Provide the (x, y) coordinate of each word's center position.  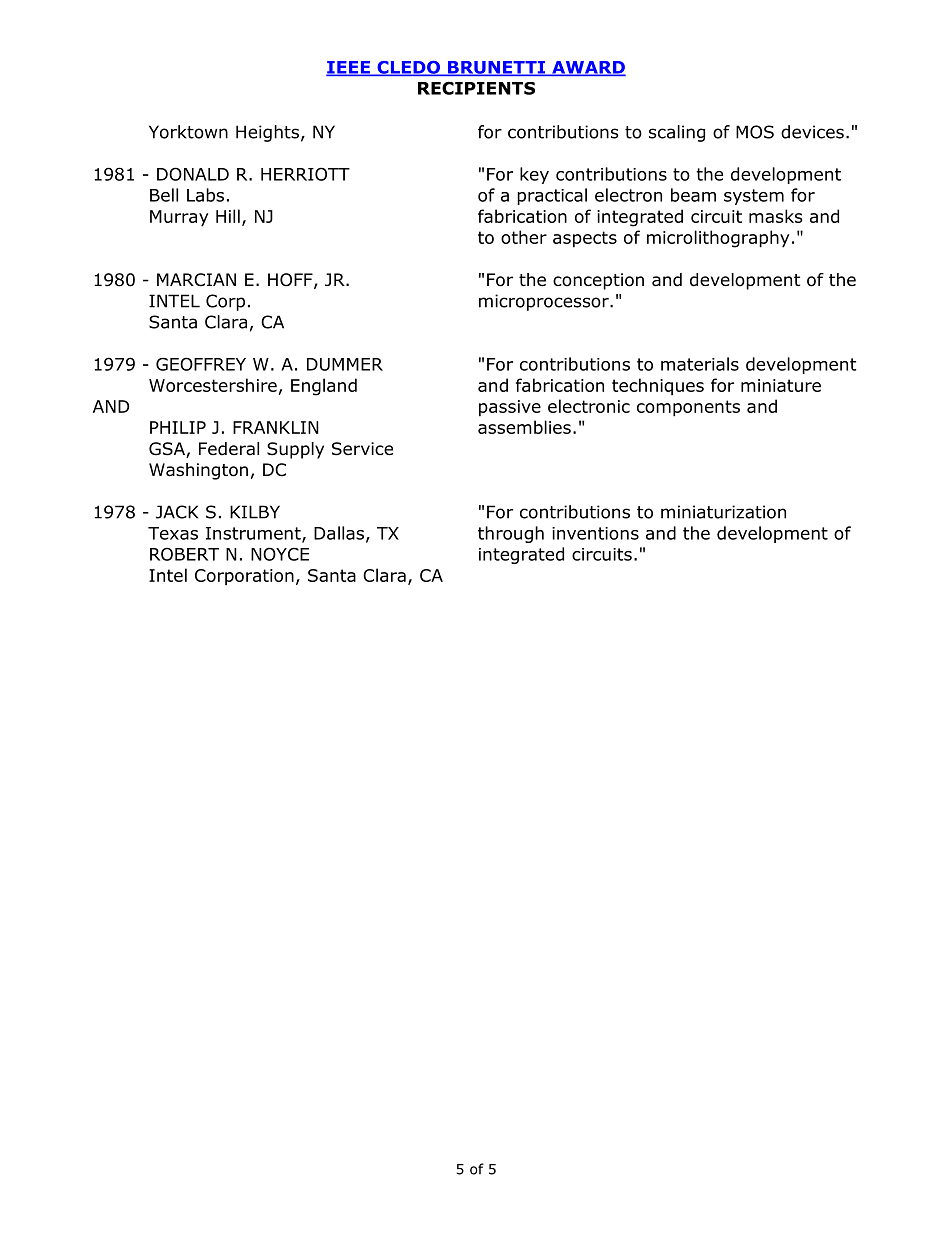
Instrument (254, 534)
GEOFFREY (201, 364)
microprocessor (545, 302)
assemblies (524, 427)
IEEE (349, 68)
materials (700, 364)
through (511, 534)
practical (552, 196)
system (754, 197)
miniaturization (723, 512)
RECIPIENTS (476, 88)
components (688, 408)
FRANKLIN (276, 427)
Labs (205, 195)
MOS (755, 132)
